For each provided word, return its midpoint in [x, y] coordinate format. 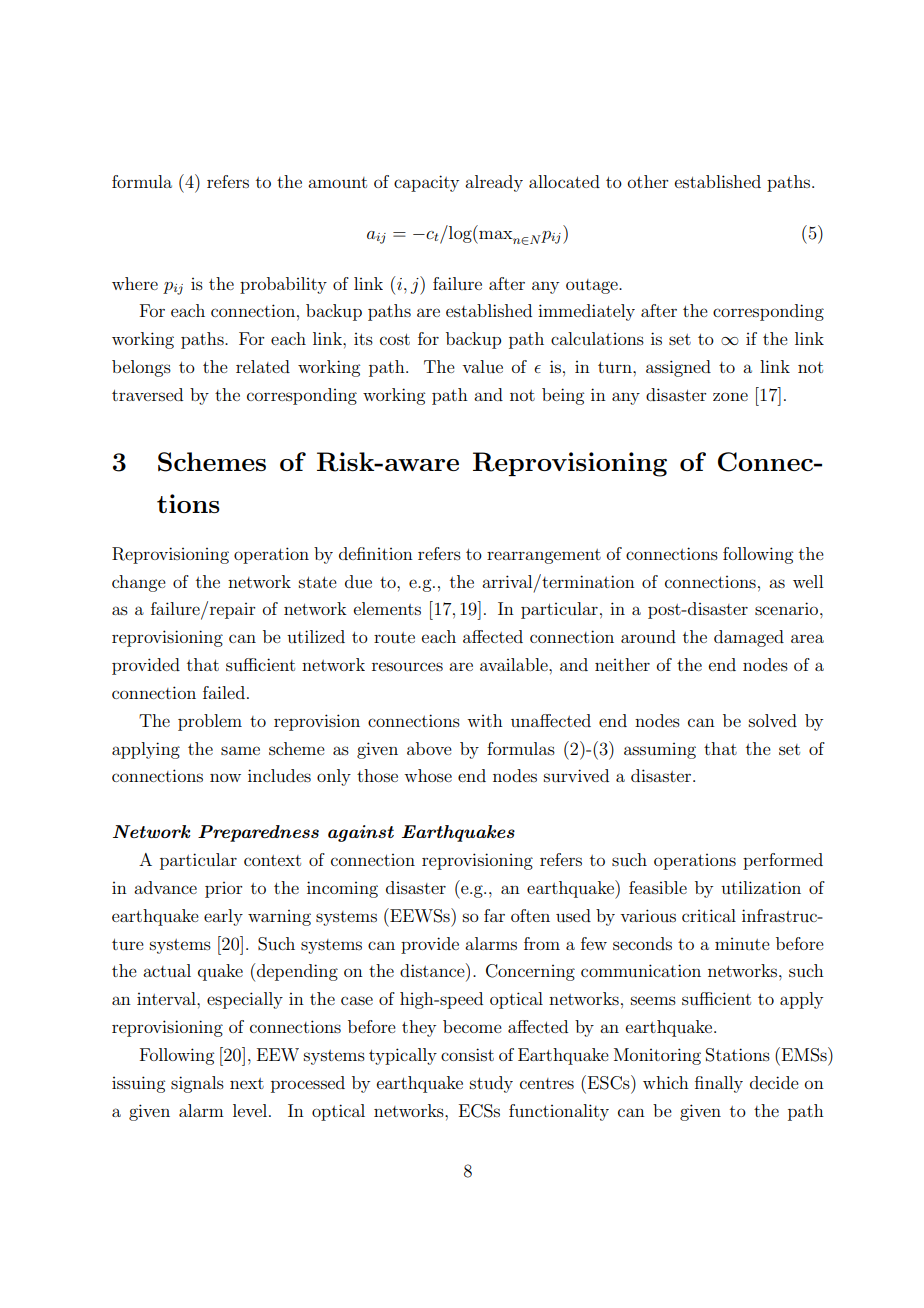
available [515, 664]
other [648, 181]
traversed [147, 394]
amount [337, 182]
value [482, 366]
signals [197, 1084]
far [494, 915]
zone [730, 396]
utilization [761, 887]
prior [224, 890]
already [494, 183]
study [491, 1084]
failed [224, 692]
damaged [749, 638]
